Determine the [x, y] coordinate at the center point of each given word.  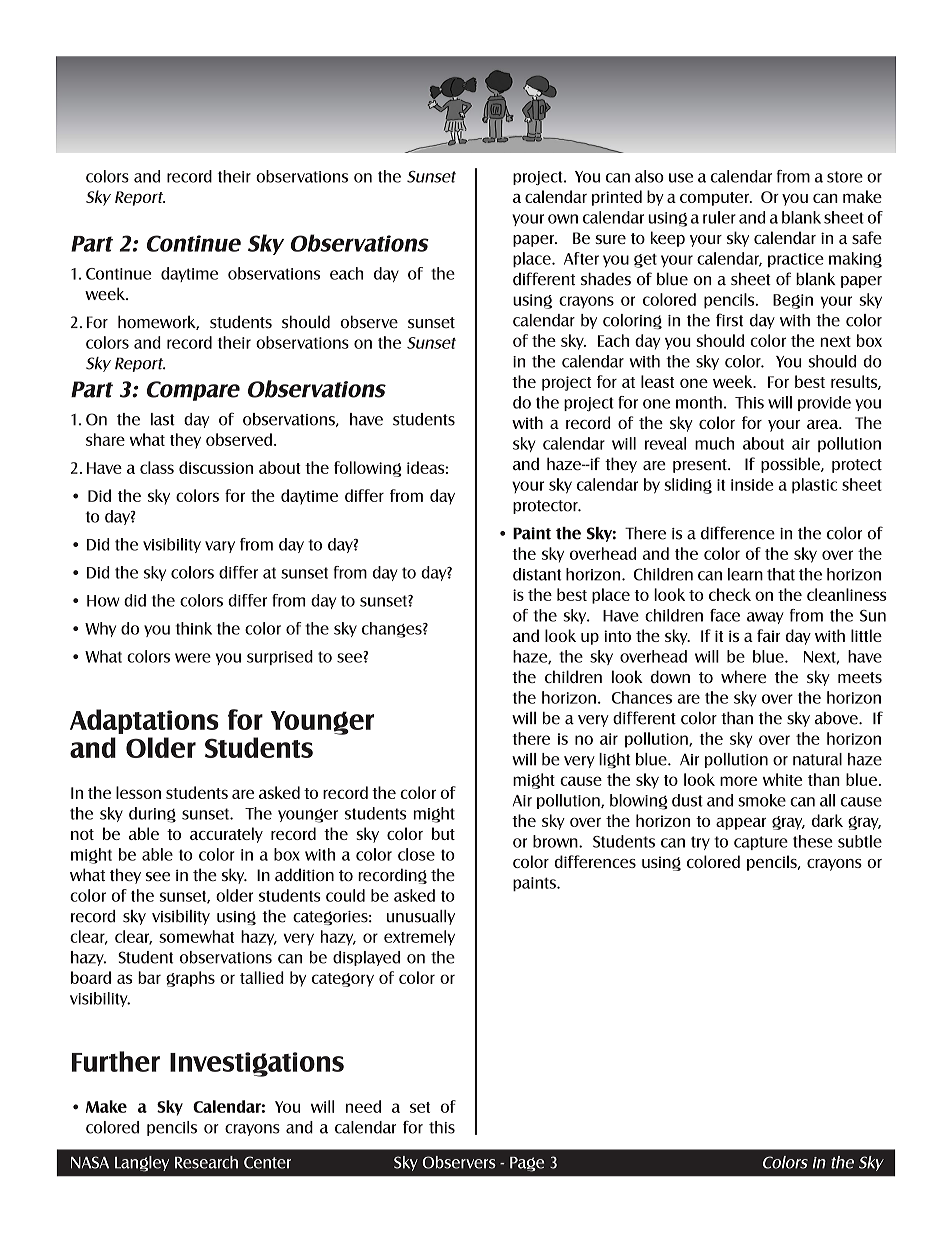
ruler [719, 217]
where [743, 676]
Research [206, 1162]
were [193, 658]
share [105, 439]
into [617, 636]
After [581, 258]
